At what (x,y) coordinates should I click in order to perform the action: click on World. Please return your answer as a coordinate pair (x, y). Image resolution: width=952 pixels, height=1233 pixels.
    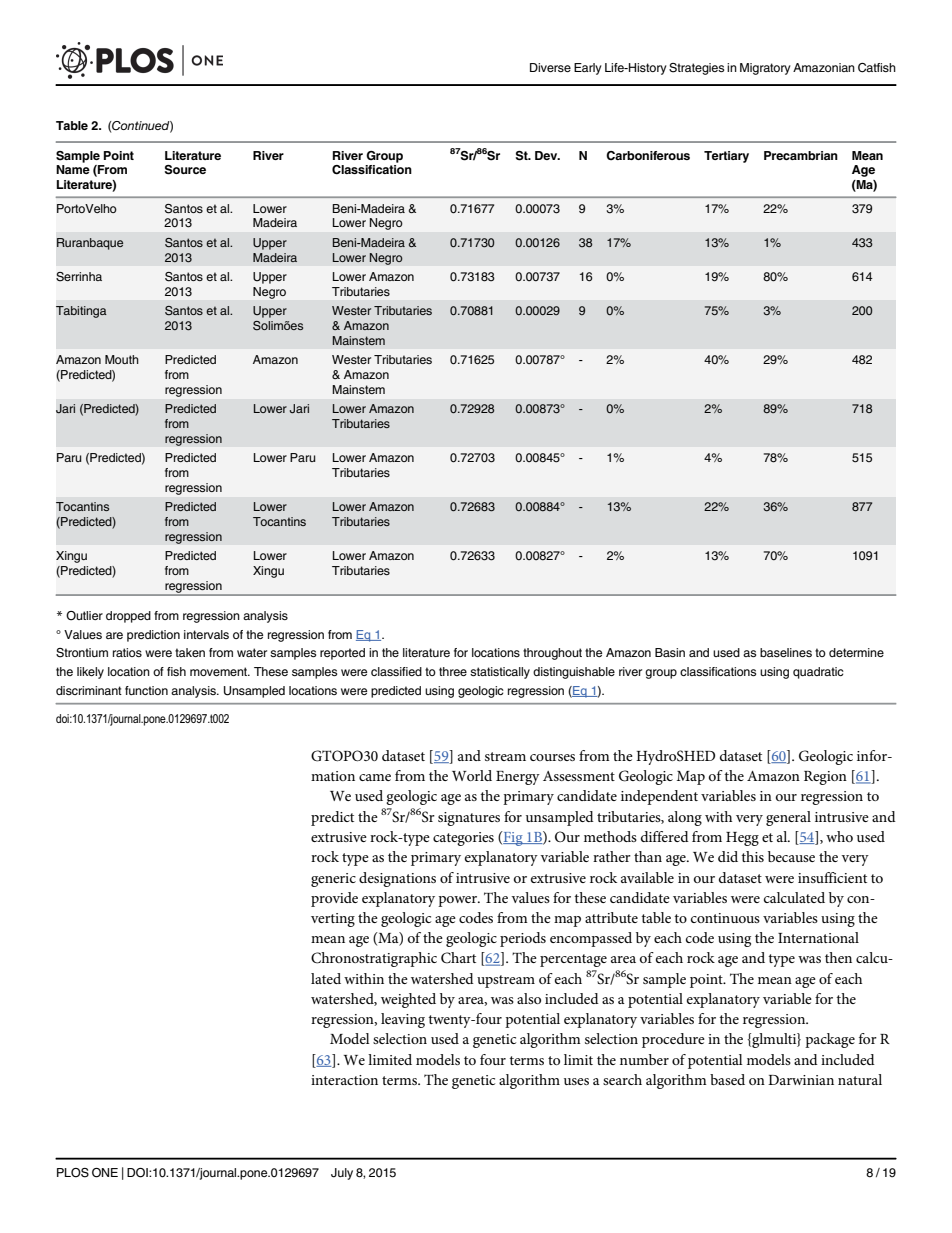
    Looking at the image, I should click on (472, 775).
